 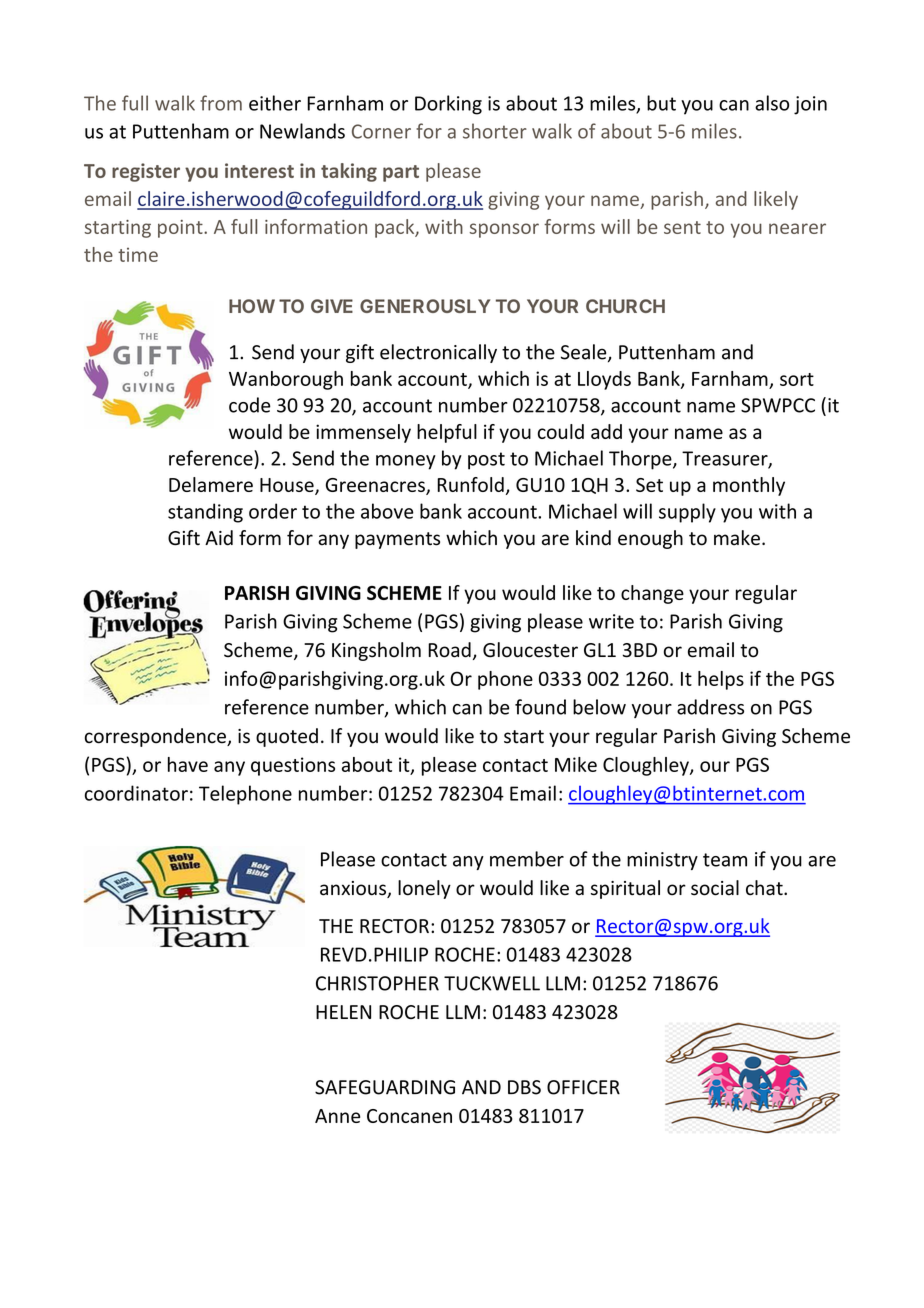 I want to click on Aid, so click(x=219, y=538).
